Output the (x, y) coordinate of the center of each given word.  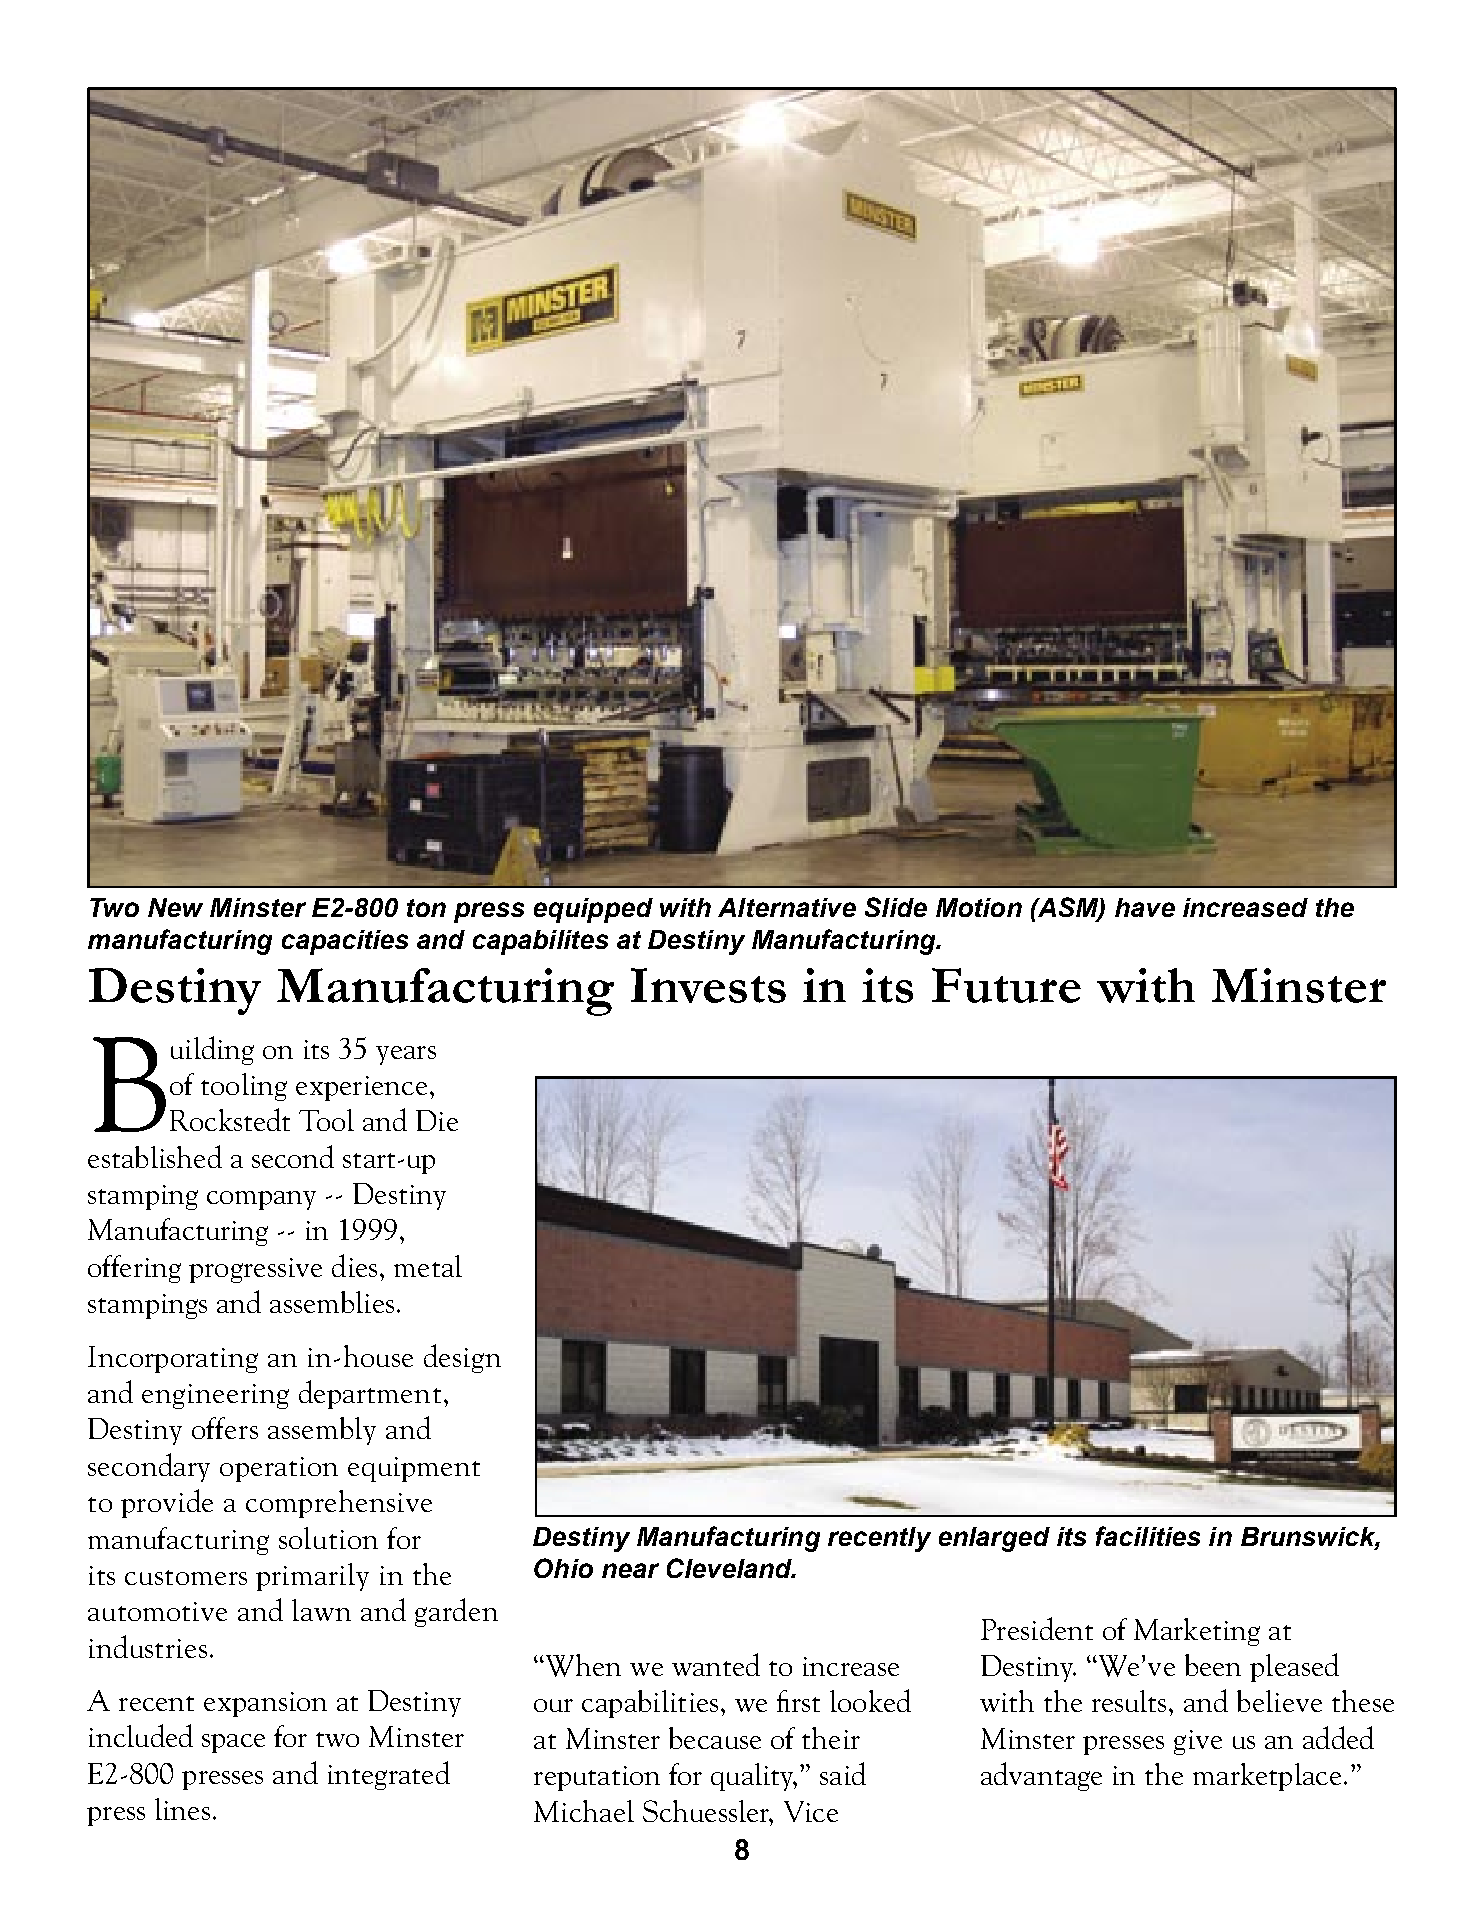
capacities (345, 942)
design (462, 1358)
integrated (389, 1775)
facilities (1148, 1536)
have (1145, 907)
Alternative (787, 907)
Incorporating (173, 1359)
